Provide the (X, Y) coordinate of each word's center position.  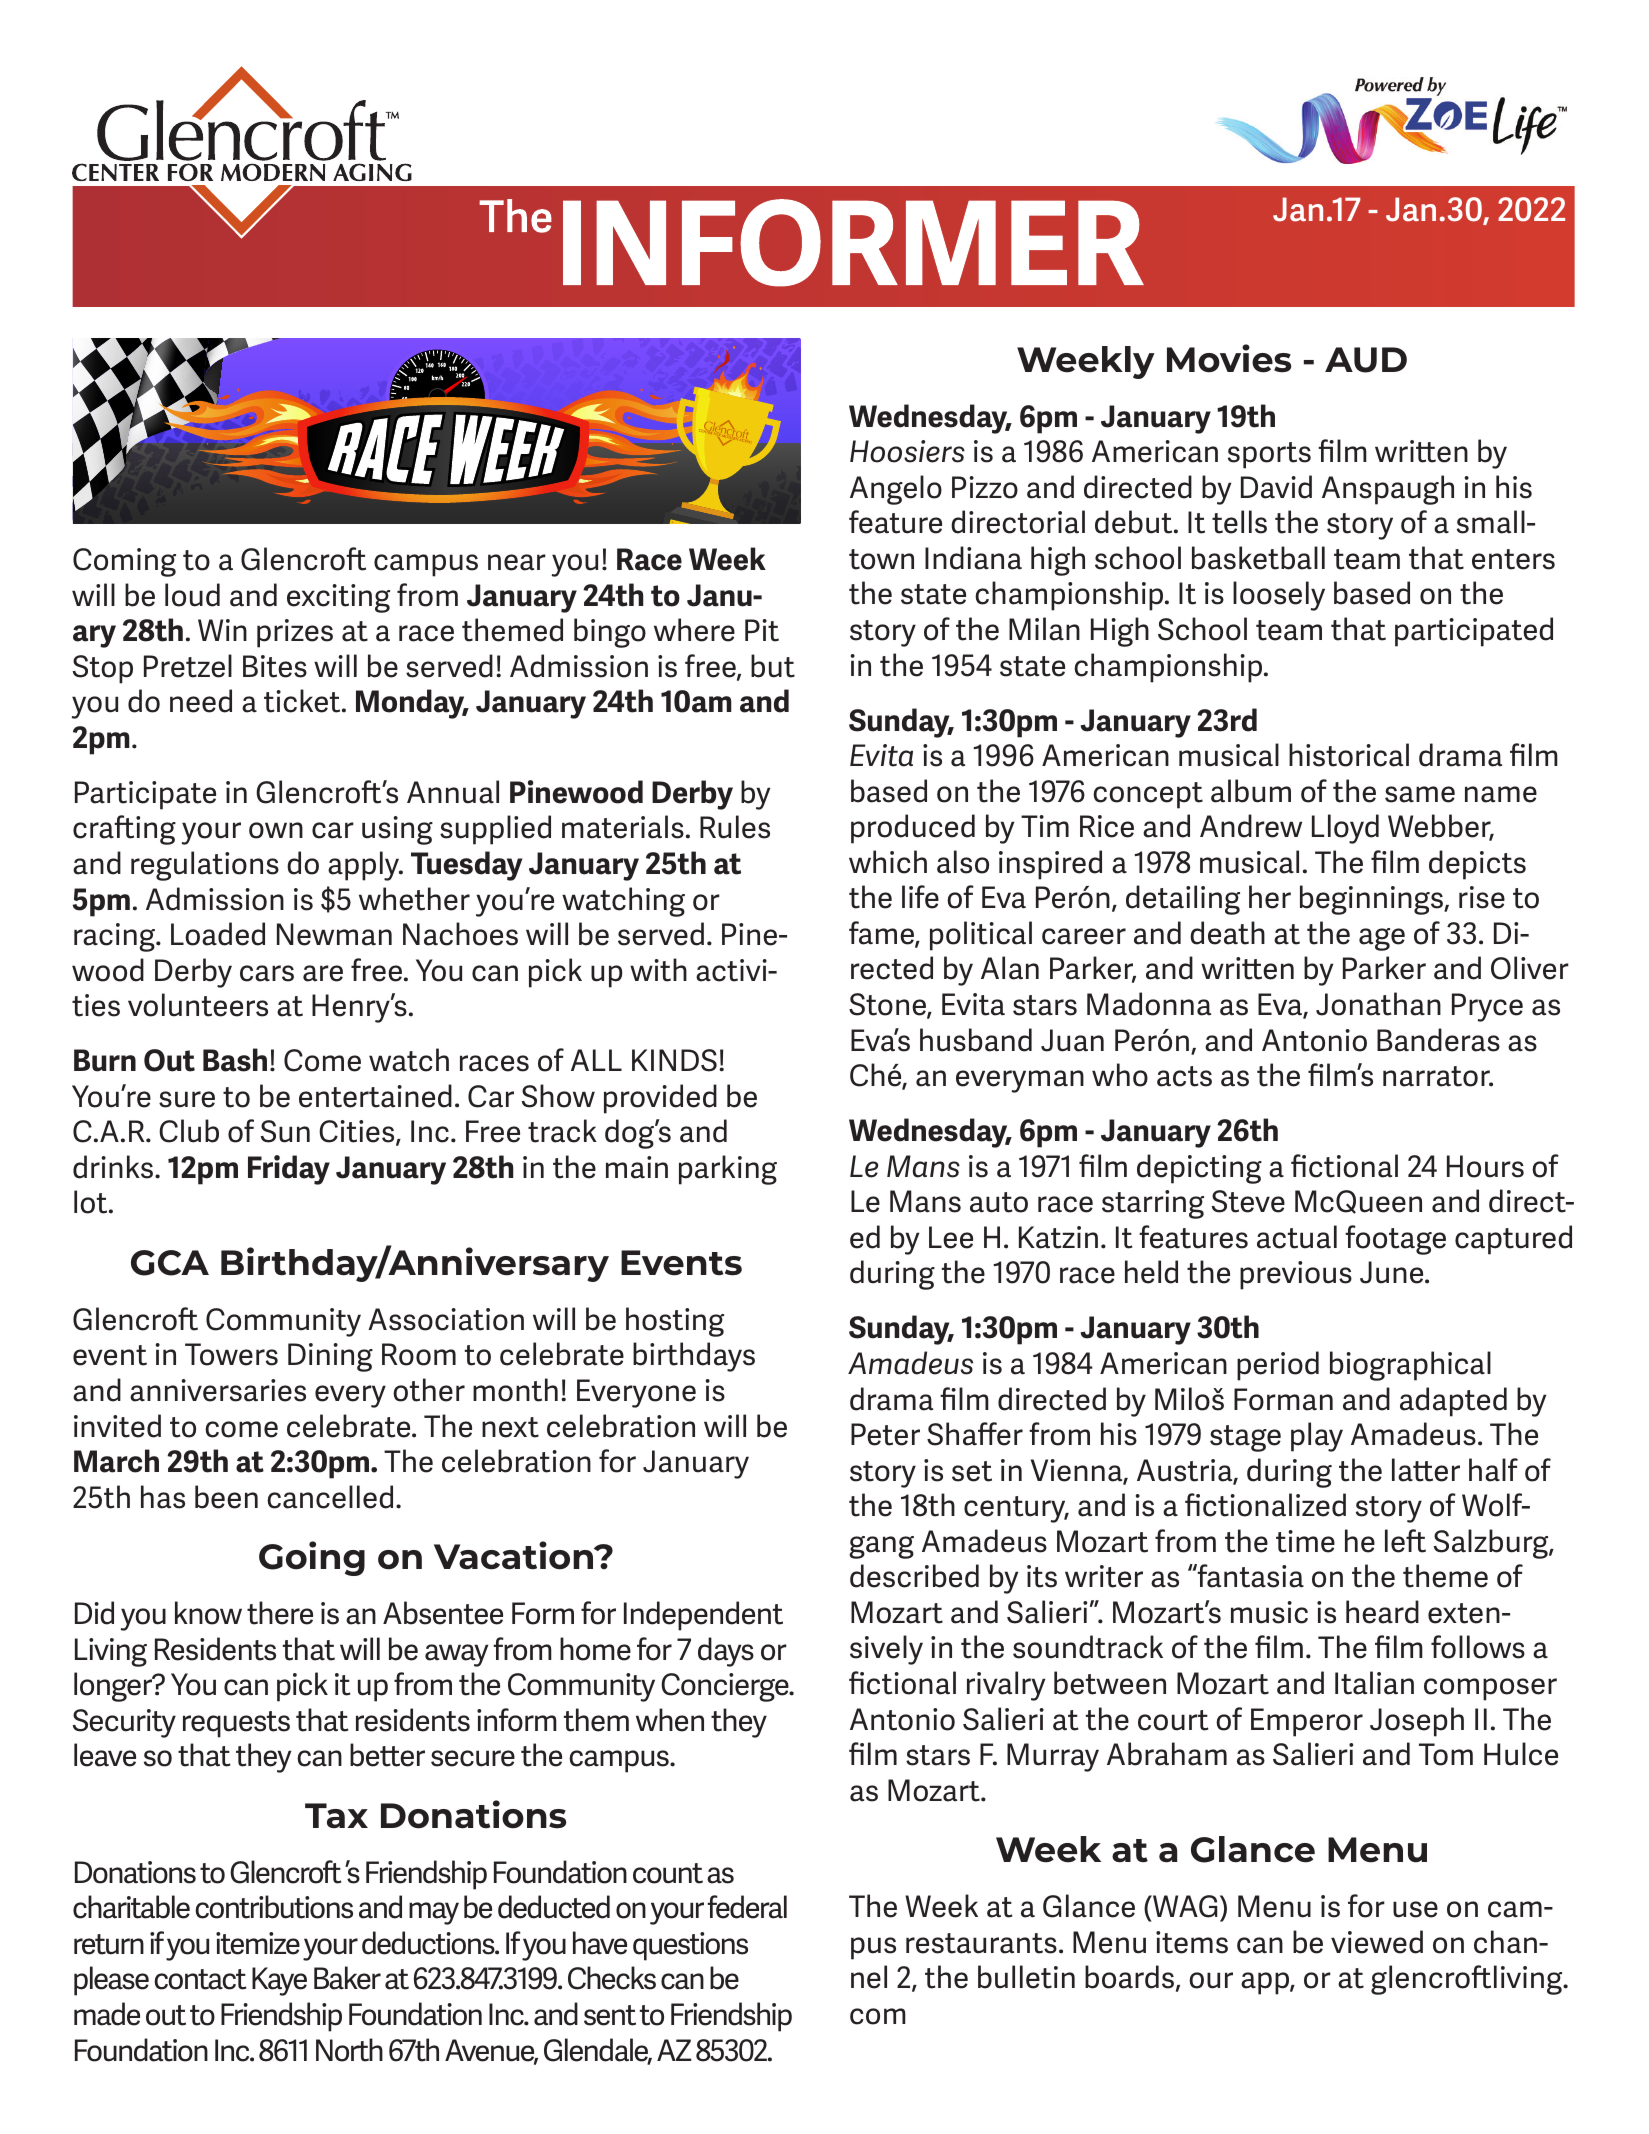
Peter (885, 1434)
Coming (124, 562)
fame (882, 934)
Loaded (218, 934)
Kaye (279, 1981)
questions (690, 1946)
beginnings (1372, 900)
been (226, 1497)
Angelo (896, 490)
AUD (1366, 360)
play (1317, 1437)
